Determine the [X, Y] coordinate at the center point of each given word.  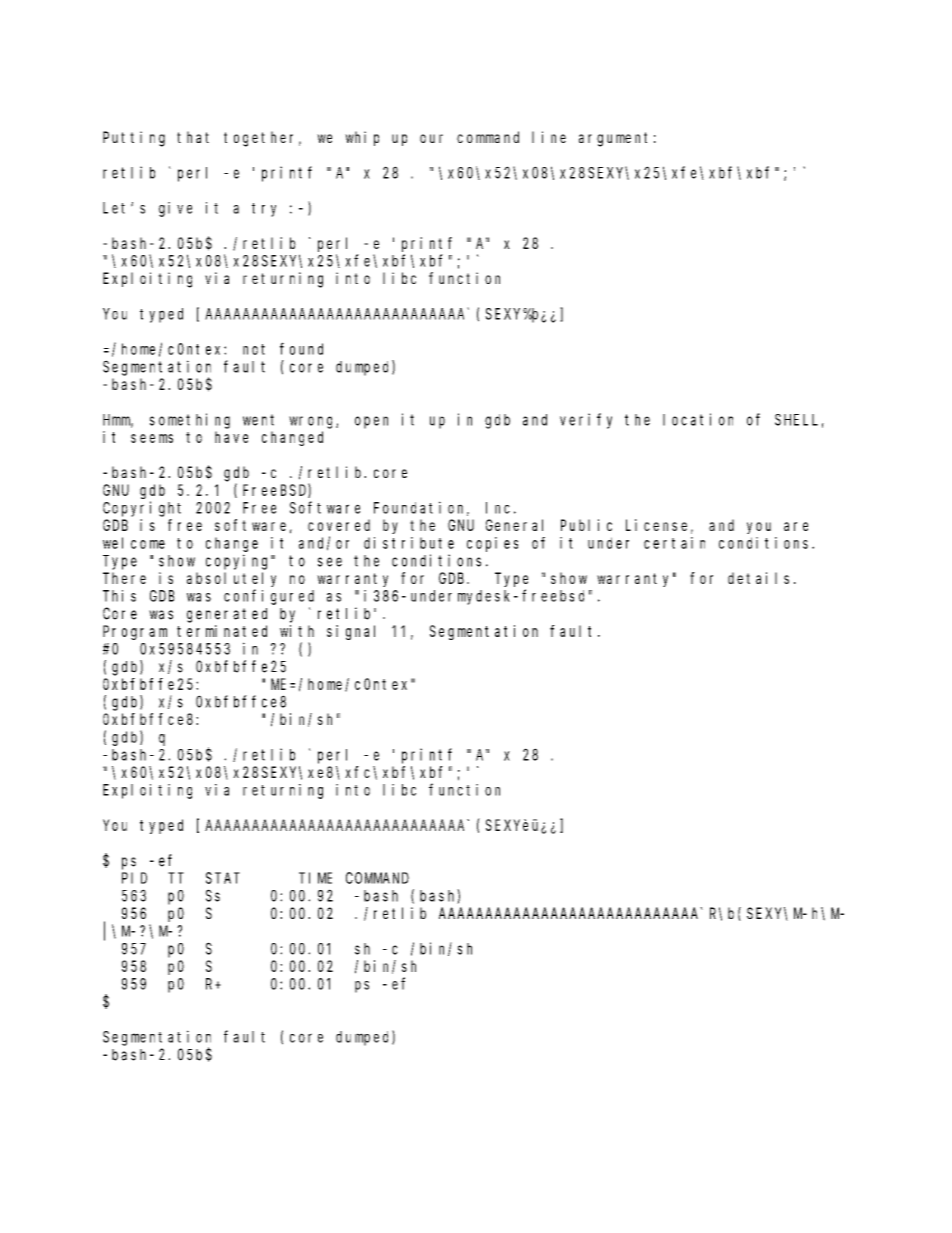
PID [134, 878]
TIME [315, 878]
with [297, 631]
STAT [223, 878]
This [119, 596]
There [124, 578]
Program [135, 633]
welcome [134, 543]
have [231, 437]
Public [586, 525]
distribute [409, 543]
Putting [134, 139]
